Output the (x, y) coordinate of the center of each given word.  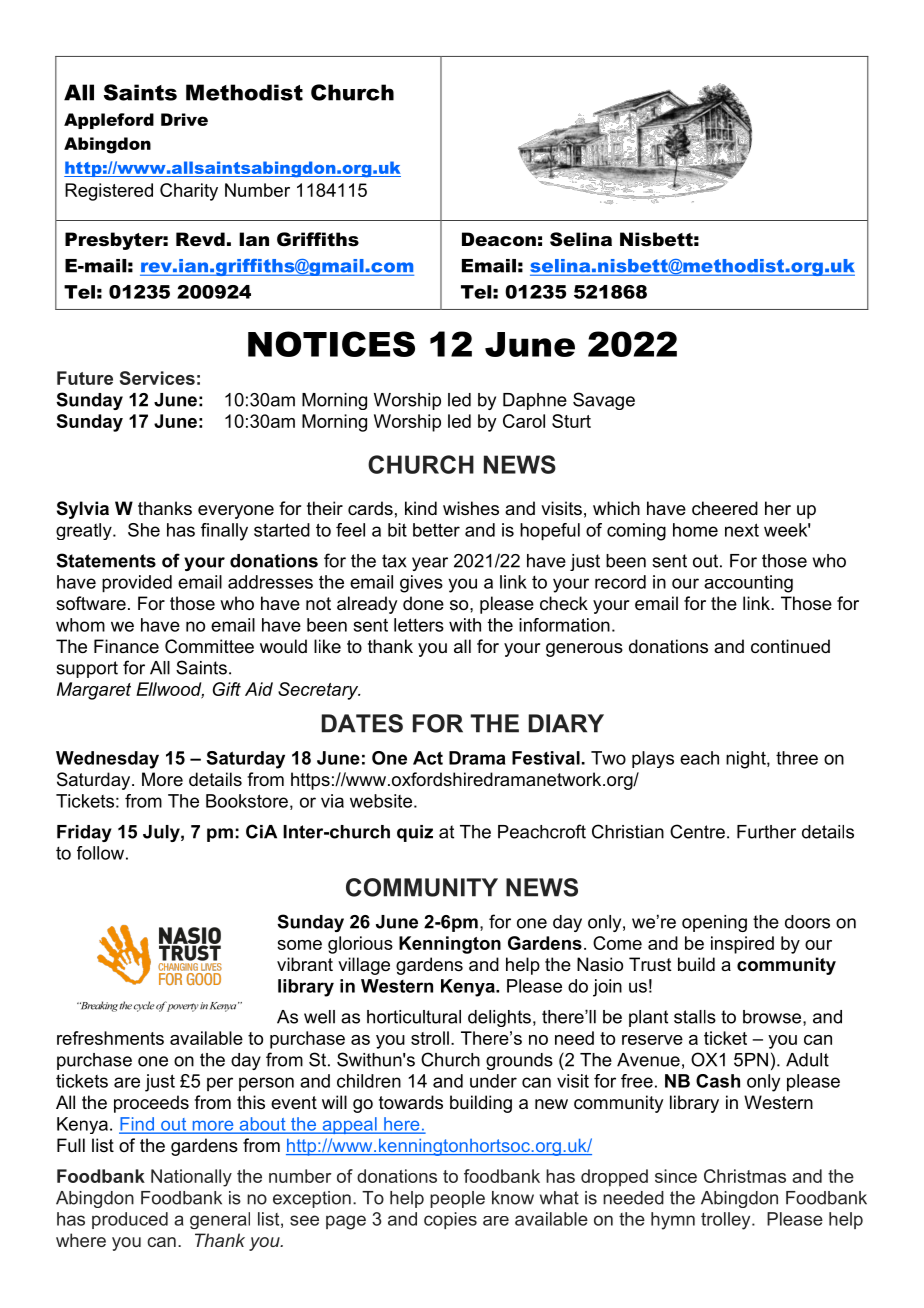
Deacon (499, 239)
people (457, 1199)
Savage (604, 401)
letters (419, 625)
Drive (184, 119)
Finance (126, 646)
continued (790, 646)
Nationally (191, 1178)
